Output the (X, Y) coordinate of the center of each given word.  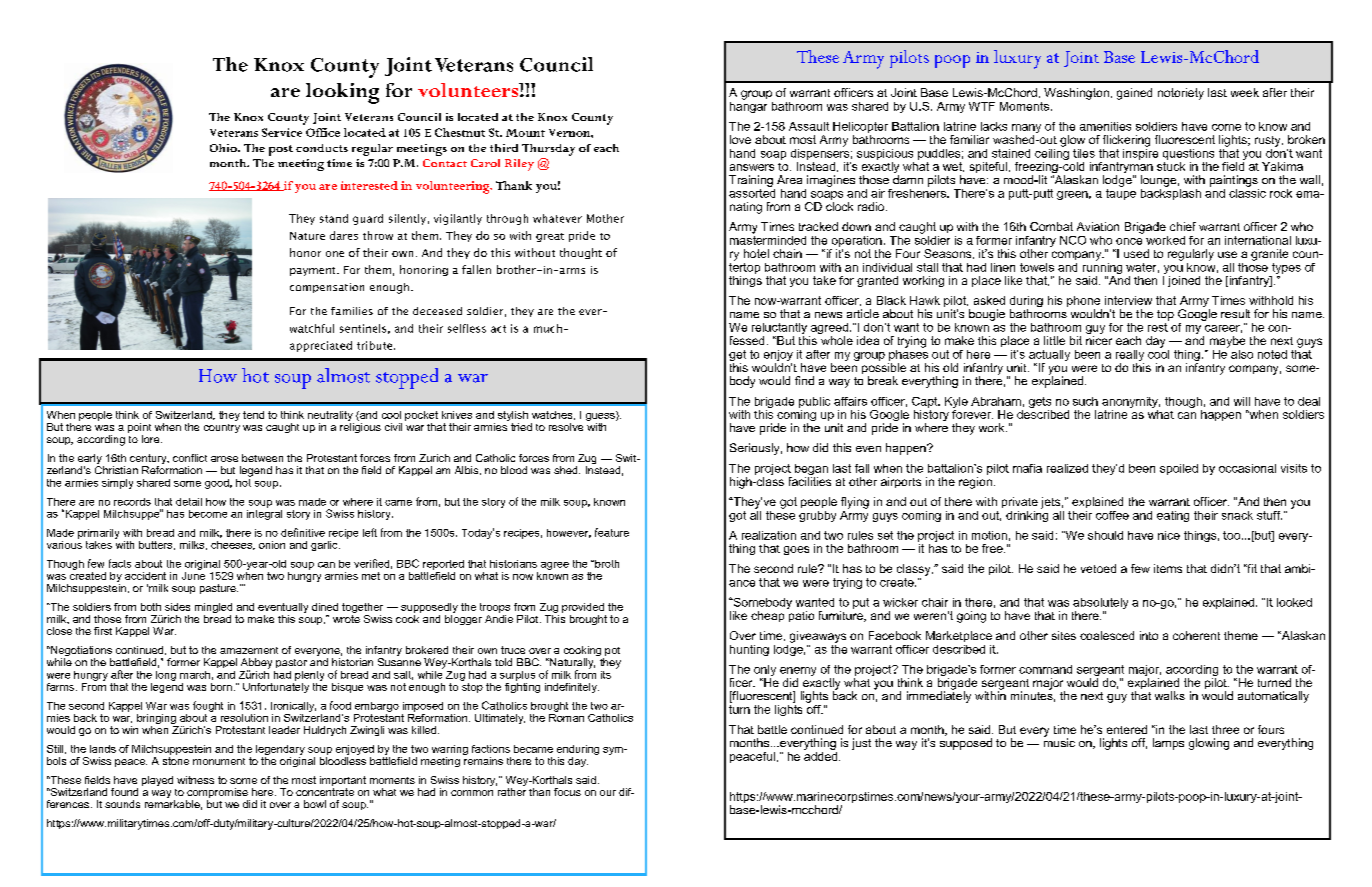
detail (189, 502)
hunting (749, 650)
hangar (748, 106)
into (1149, 635)
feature (612, 532)
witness (195, 780)
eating (1173, 516)
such (1085, 401)
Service (282, 132)
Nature (307, 236)
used (1136, 253)
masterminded (768, 239)
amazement (249, 650)
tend (253, 415)
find (804, 380)
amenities (1105, 126)
